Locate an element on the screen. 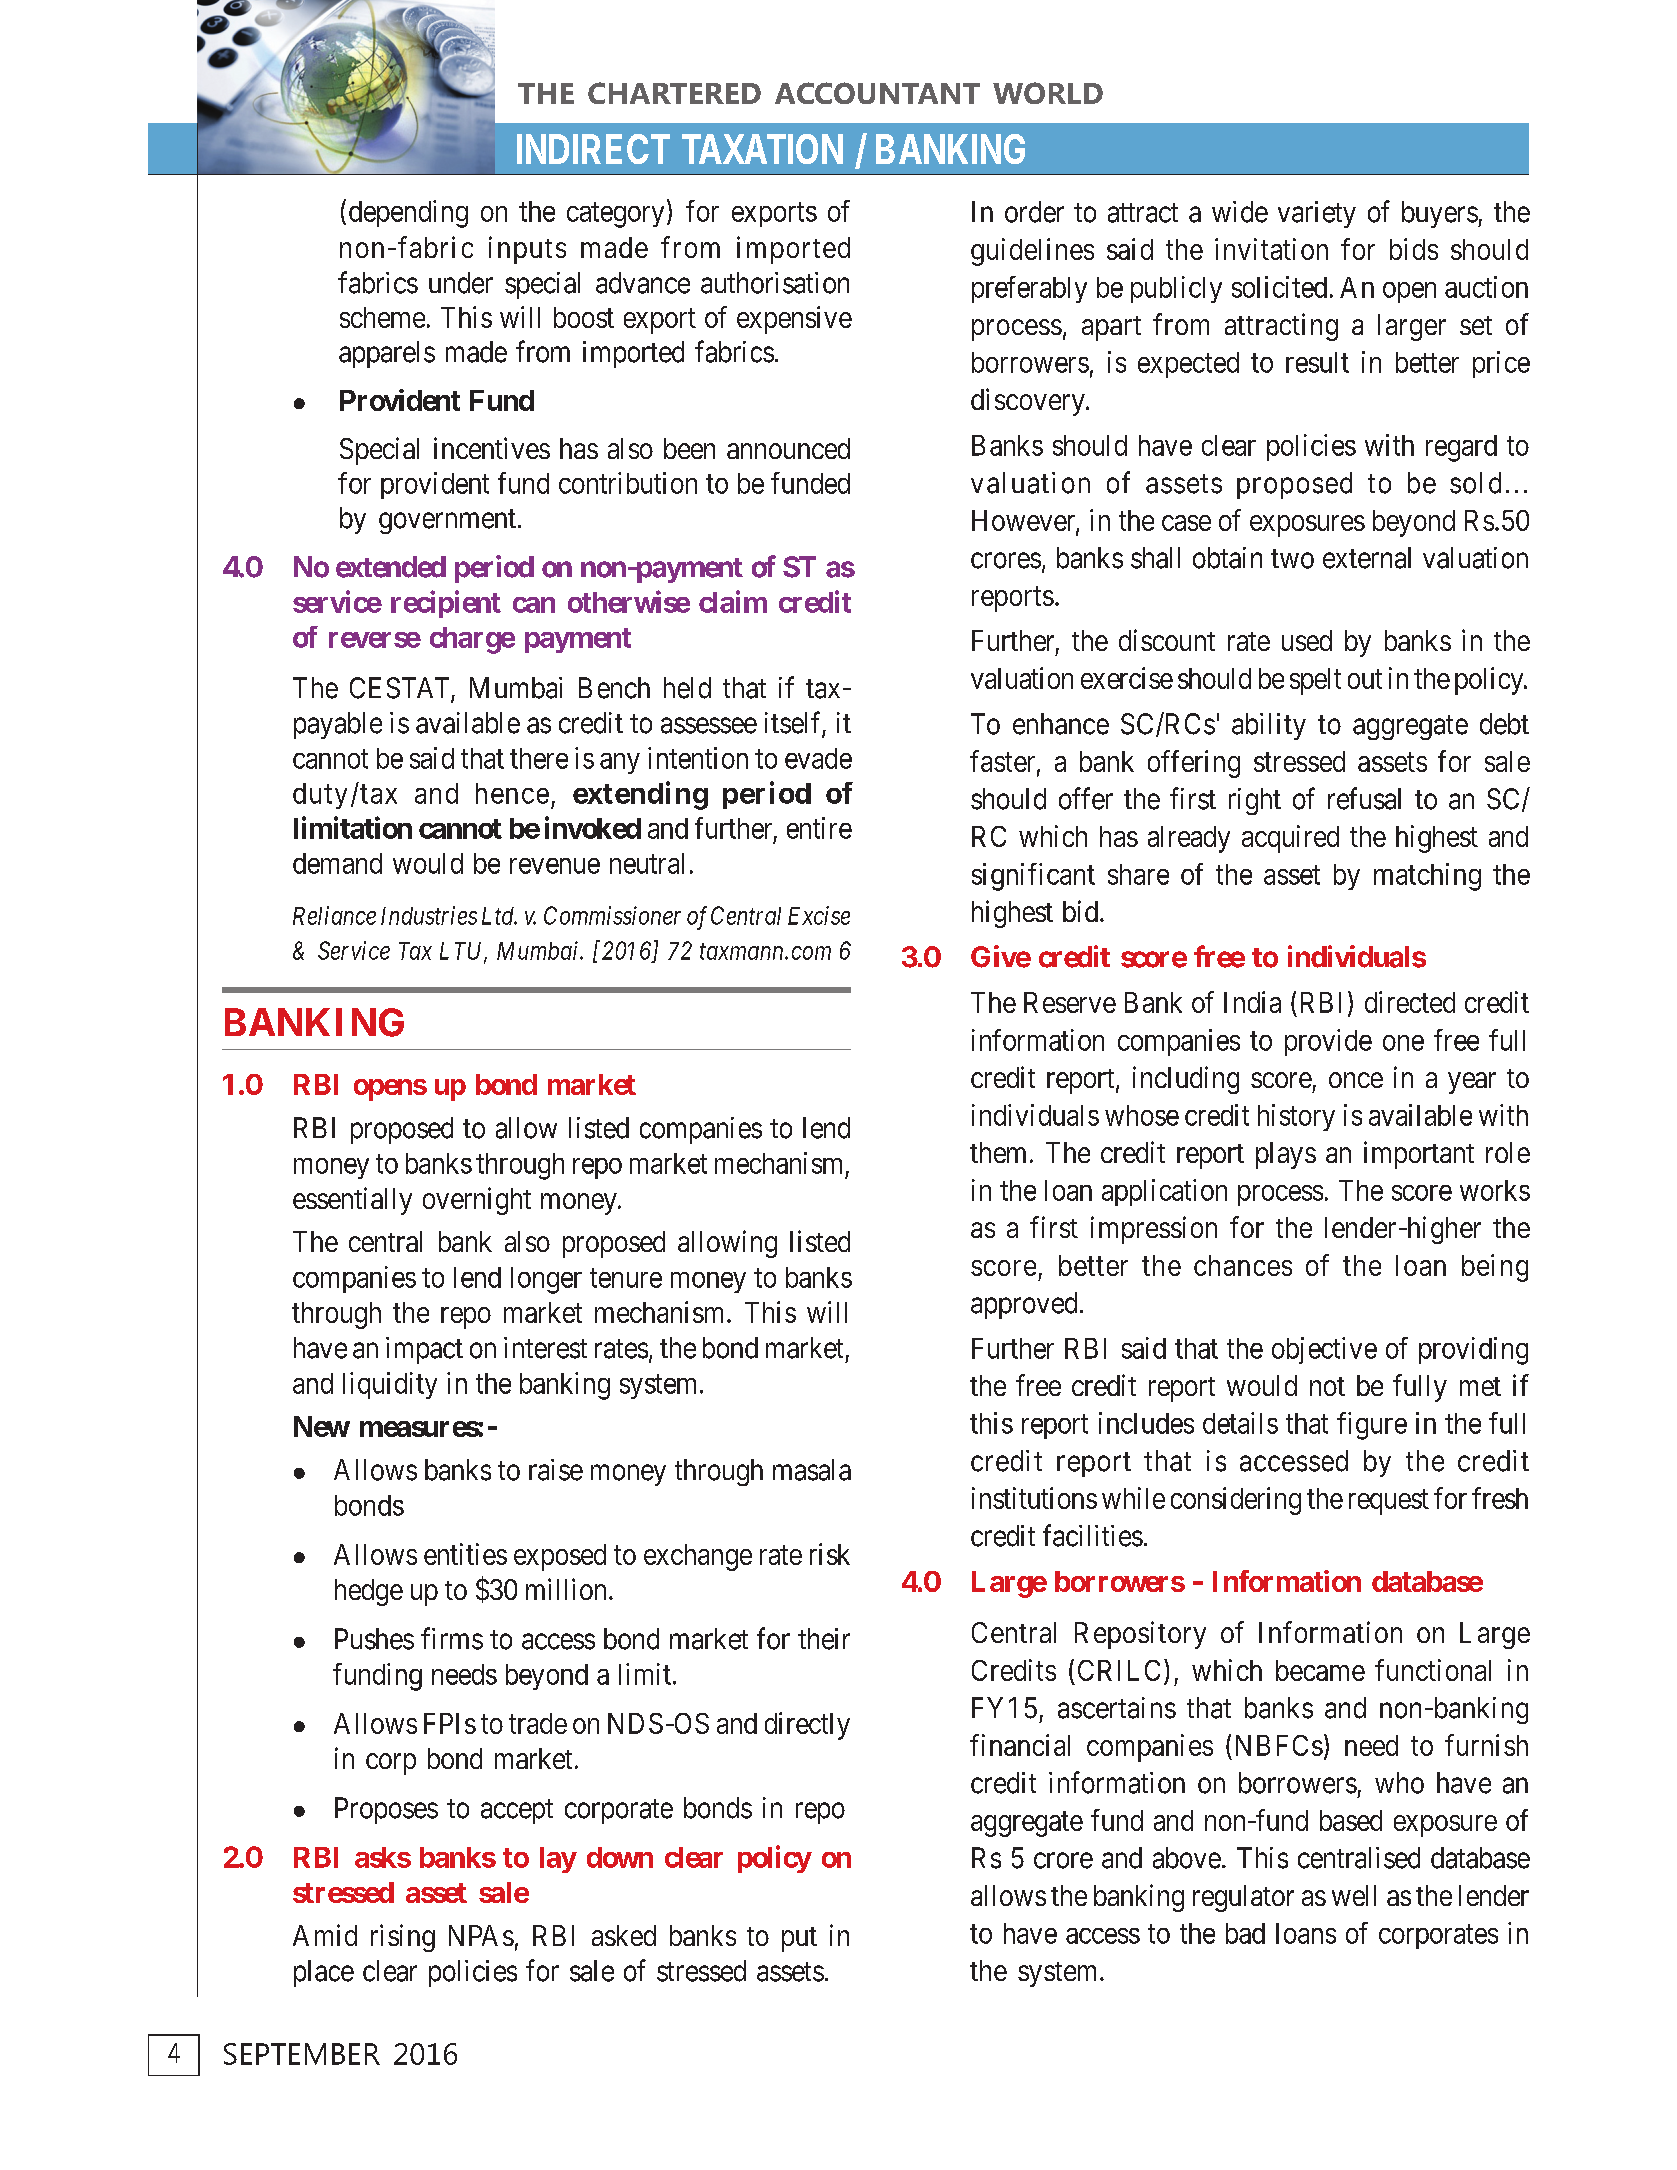  Excise is located at coordinates (819, 915).
